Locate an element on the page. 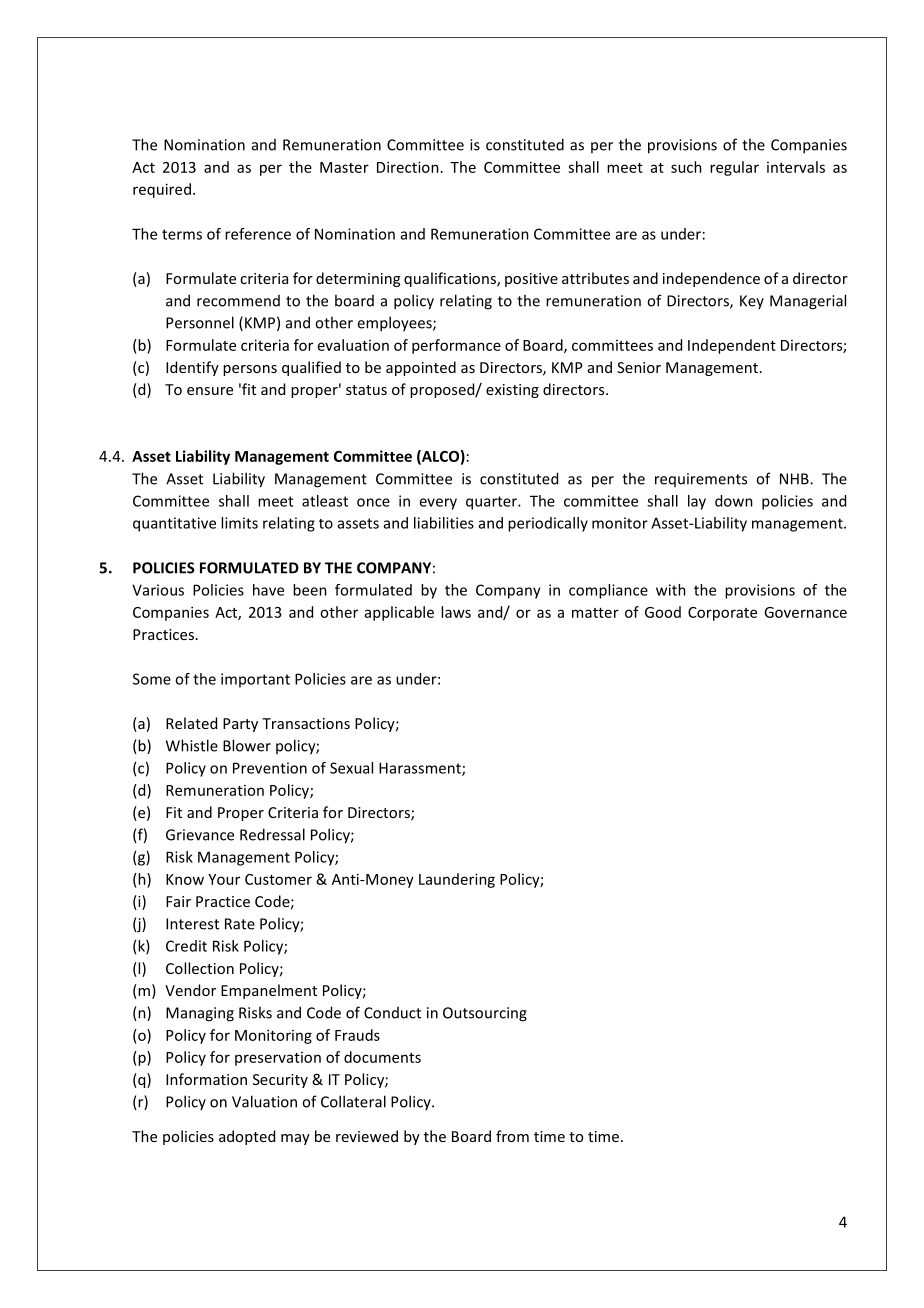 The image size is (924, 1308). quarter is located at coordinates (492, 503).
